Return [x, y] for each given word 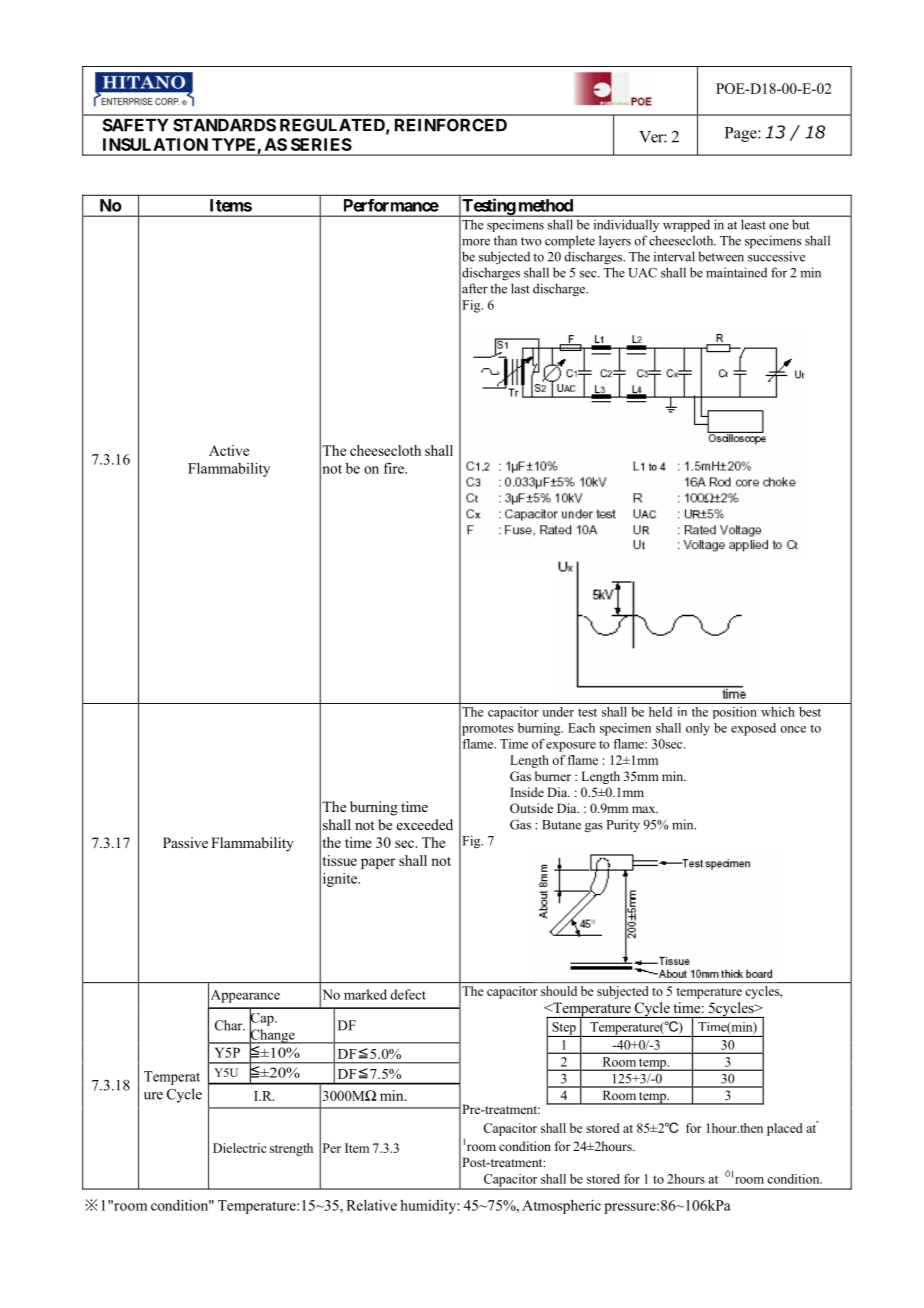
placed [785, 1129]
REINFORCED [451, 125]
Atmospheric [561, 1206]
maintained [736, 272]
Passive [185, 842]
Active [229, 450]
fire [395, 468]
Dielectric [240, 1148]
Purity [623, 826]
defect [408, 994]
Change [272, 1036]
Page [742, 134]
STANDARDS [224, 125]
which [778, 712]
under [558, 712]
